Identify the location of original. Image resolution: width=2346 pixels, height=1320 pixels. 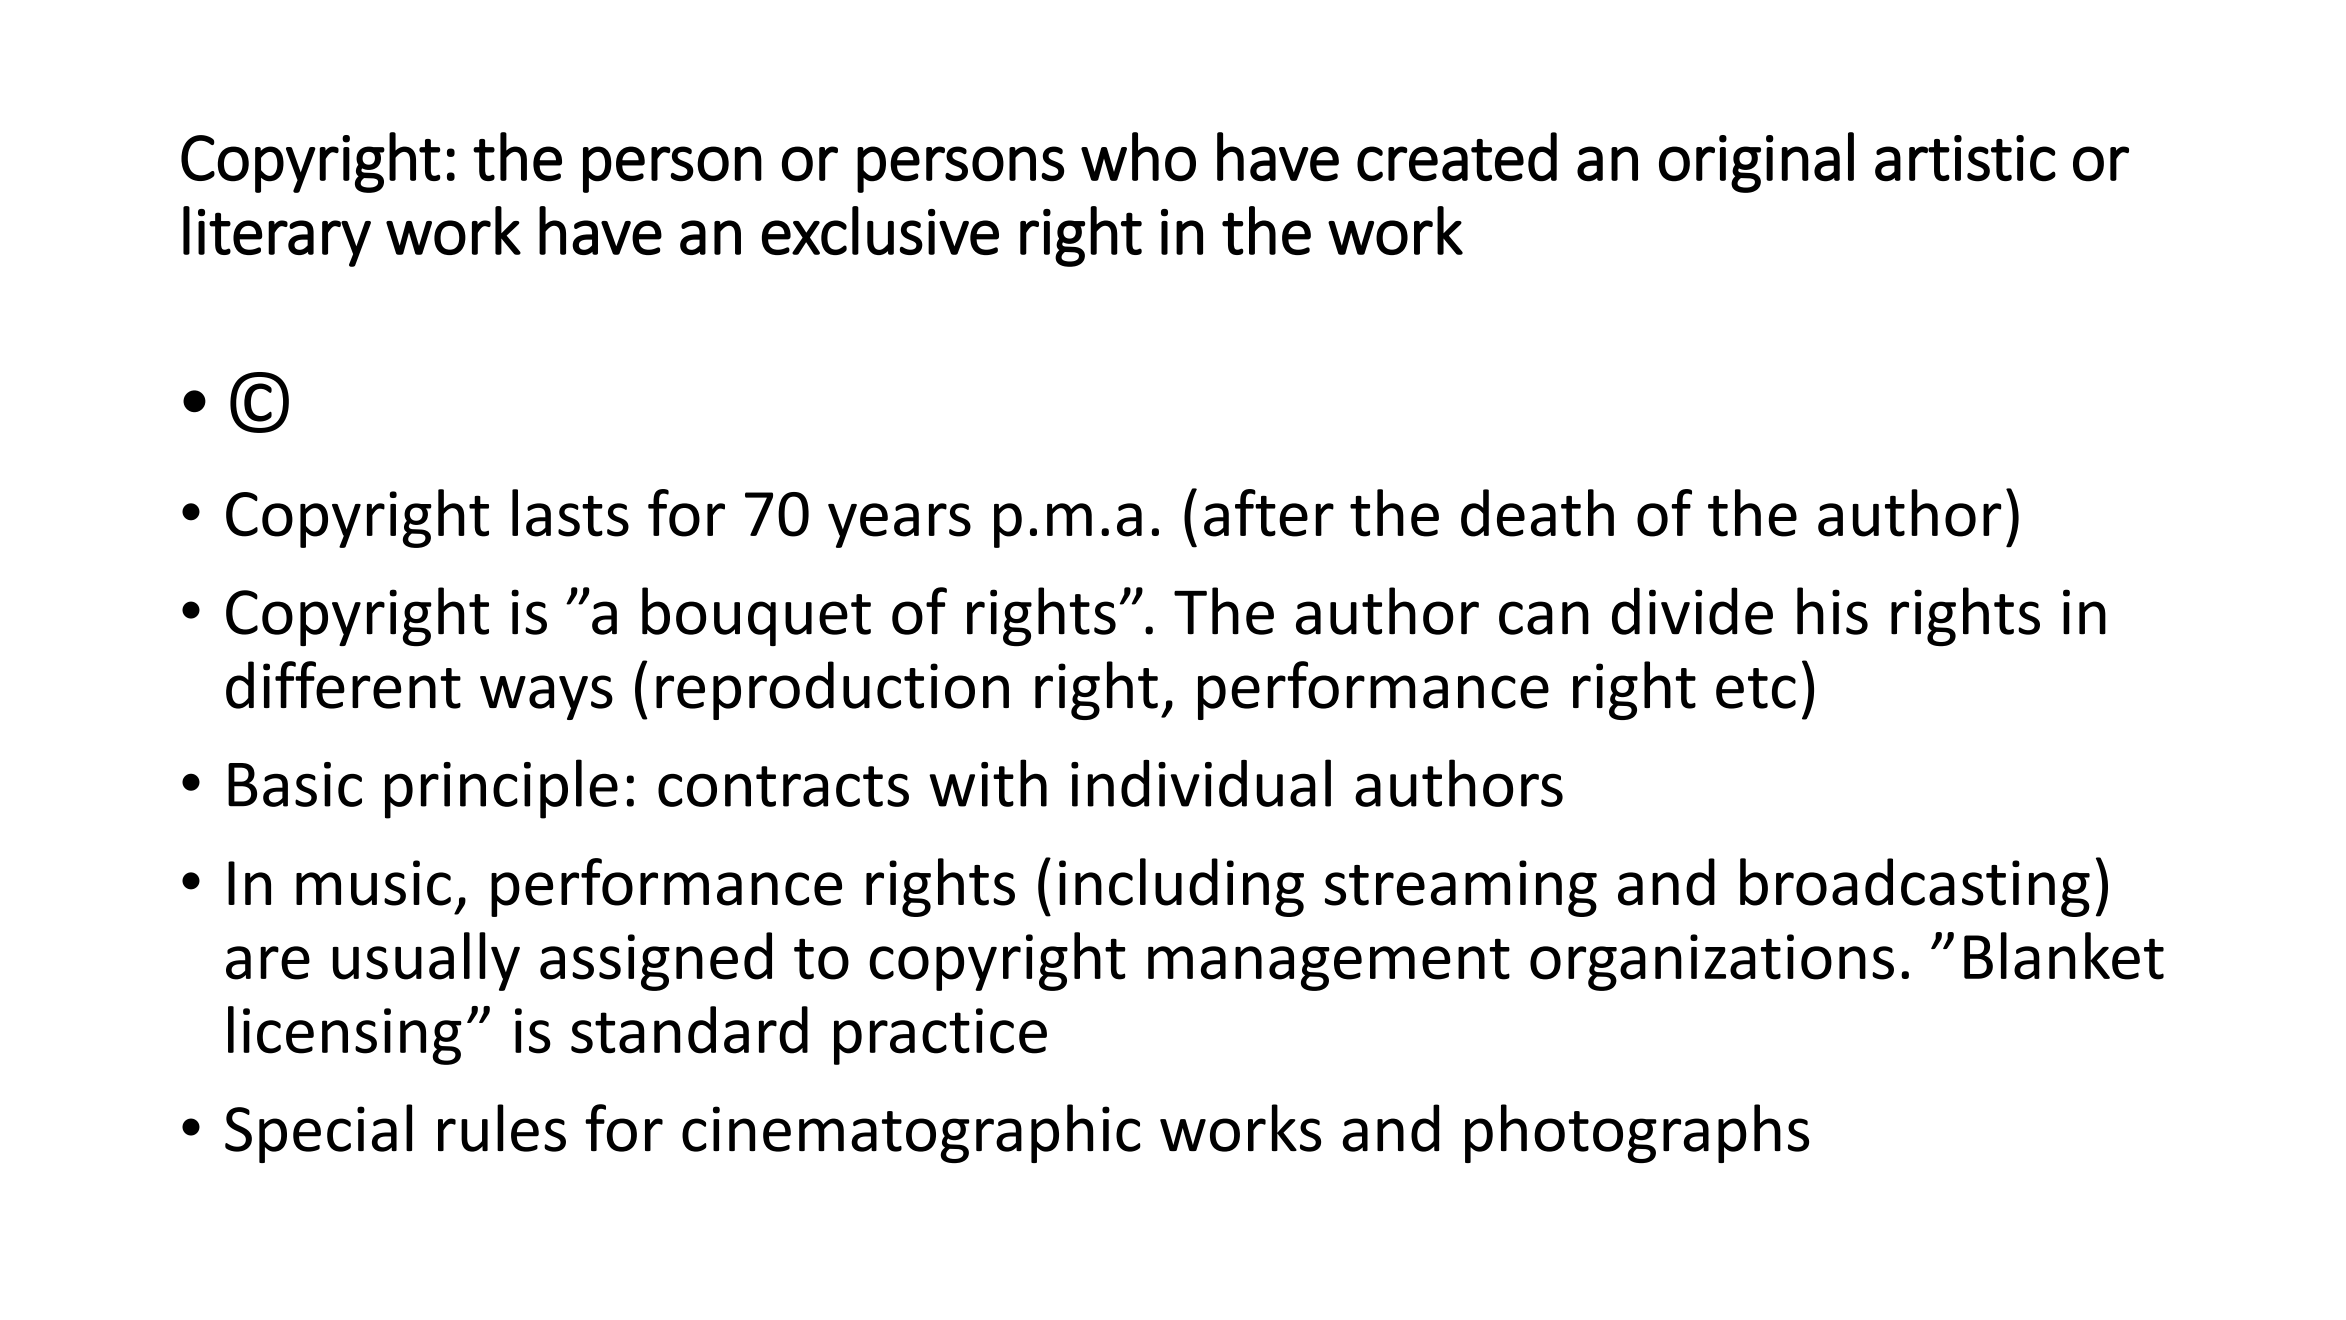
(1756, 162).
